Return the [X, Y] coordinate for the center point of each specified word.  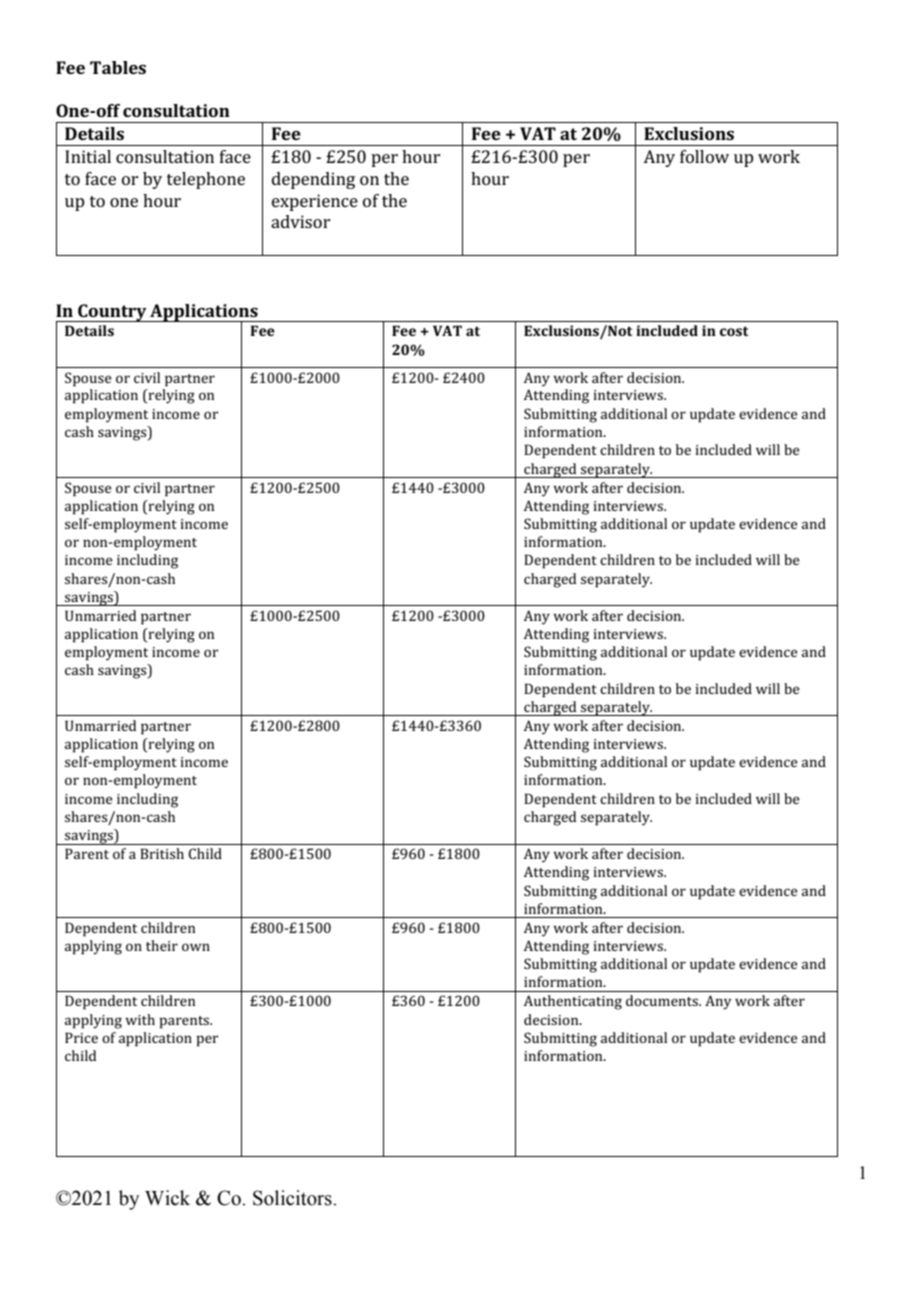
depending [313, 180]
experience [315, 202]
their [162, 945]
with [140, 1019]
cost [734, 331]
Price [81, 1037]
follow [704, 156]
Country [112, 313]
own [196, 947]
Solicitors [293, 1198]
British [162, 853]
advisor [300, 221]
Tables [118, 67]
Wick [167, 1198]
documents [663, 1000]
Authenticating [573, 1002]
